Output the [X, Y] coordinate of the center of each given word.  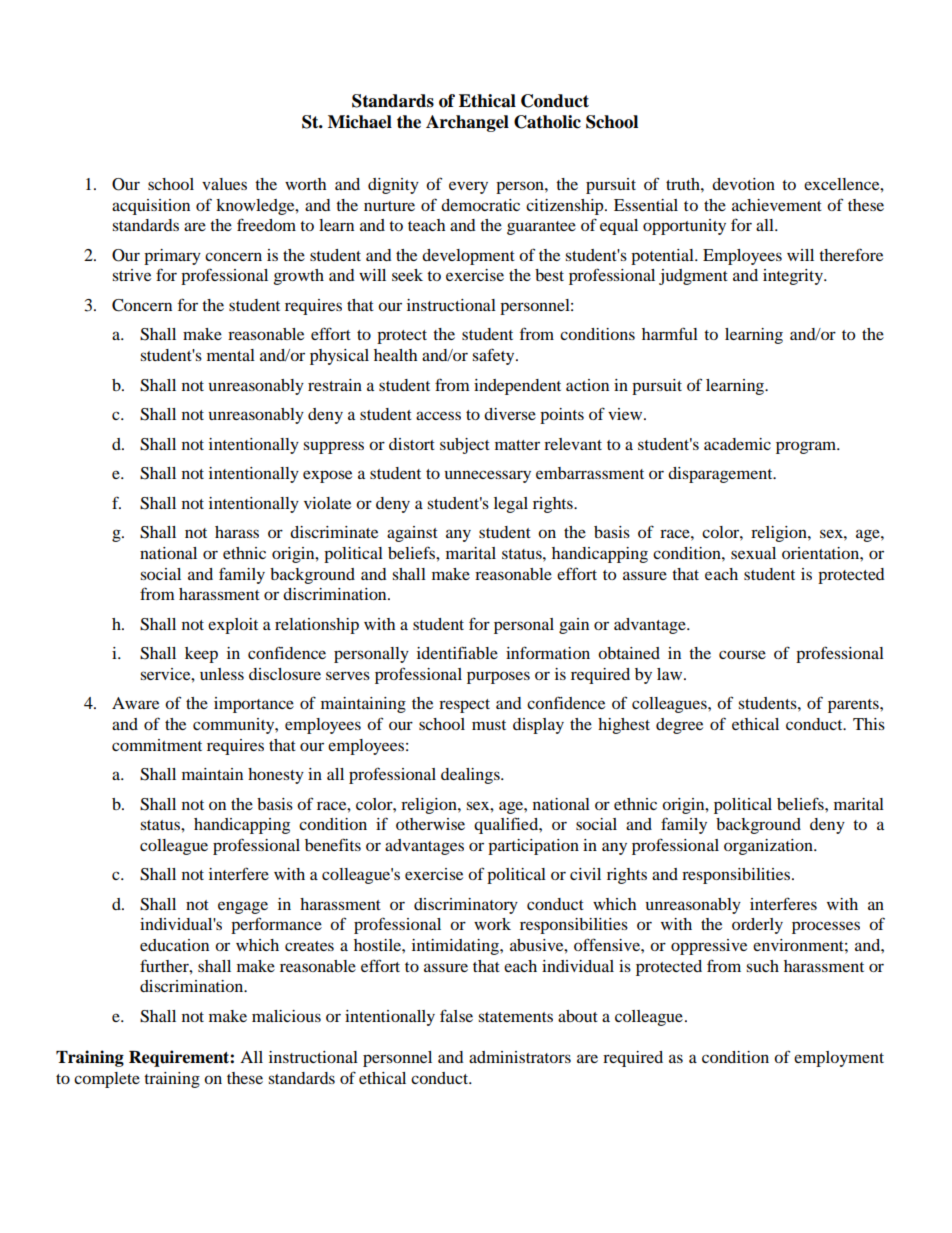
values [224, 184]
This [869, 724]
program [807, 447]
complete [107, 1080]
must [489, 725]
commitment [157, 745]
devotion [743, 184]
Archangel [467, 123]
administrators [520, 1057]
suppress [333, 447]
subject [465, 446]
